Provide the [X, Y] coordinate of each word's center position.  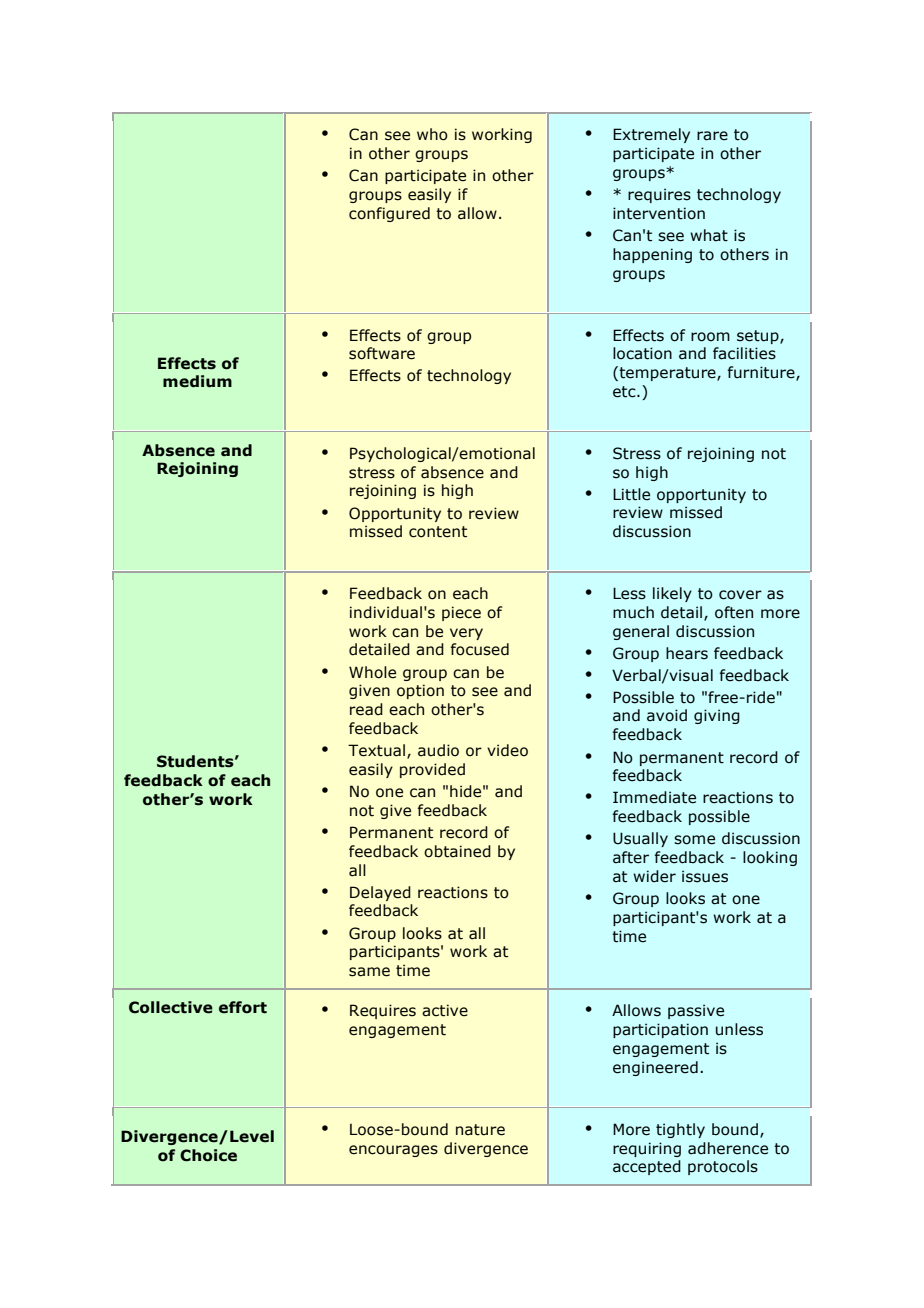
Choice [208, 1155]
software [382, 353]
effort [243, 1007]
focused [479, 649]
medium [197, 381]
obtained [457, 851]
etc [625, 392]
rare [712, 136]
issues [705, 876]
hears [687, 653]
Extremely [651, 135]
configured [389, 214]
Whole [372, 672]
